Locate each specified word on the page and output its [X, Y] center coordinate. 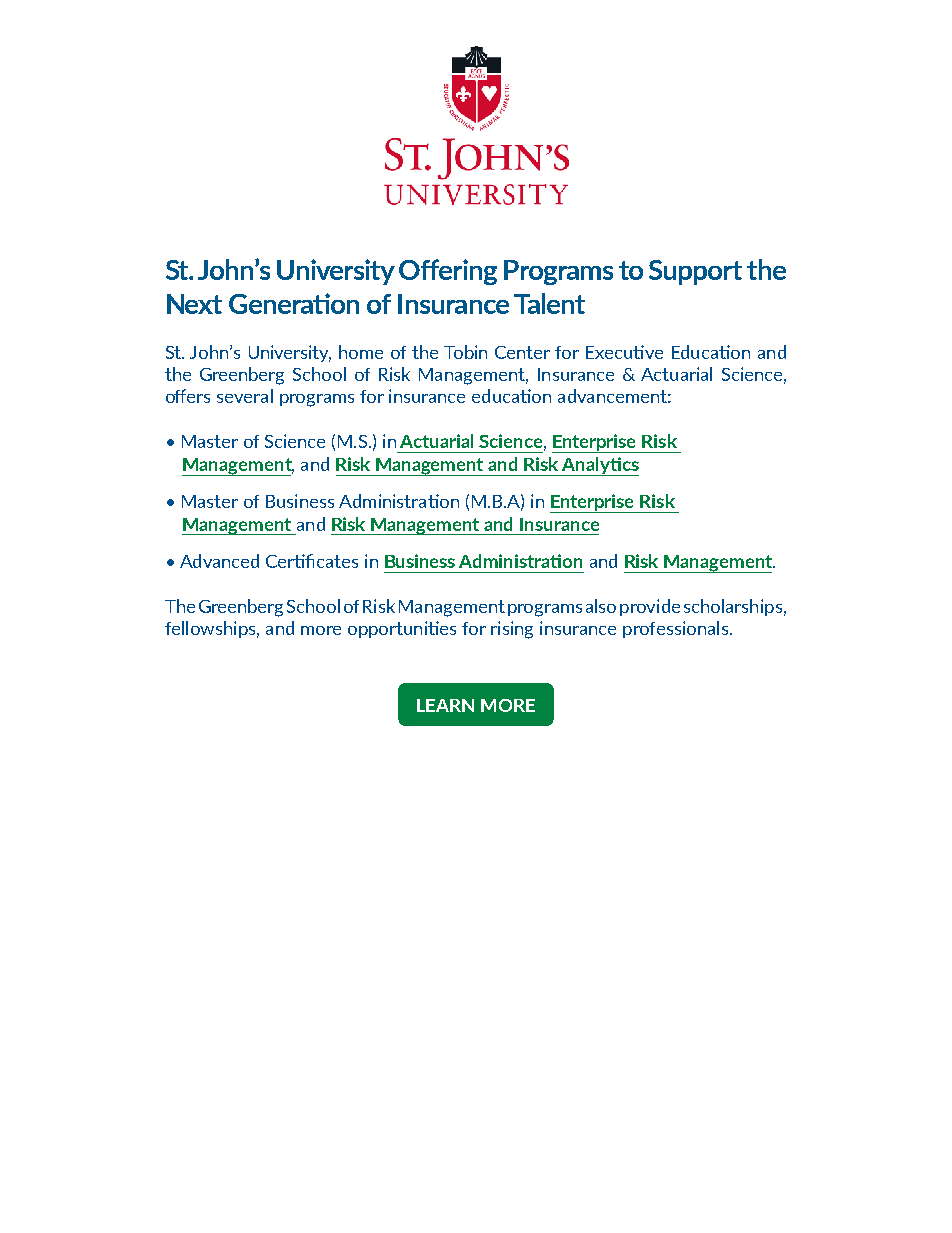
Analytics [599, 466]
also [601, 606]
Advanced [219, 561]
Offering [448, 272]
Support [695, 272]
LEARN [445, 705]
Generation [294, 303]
